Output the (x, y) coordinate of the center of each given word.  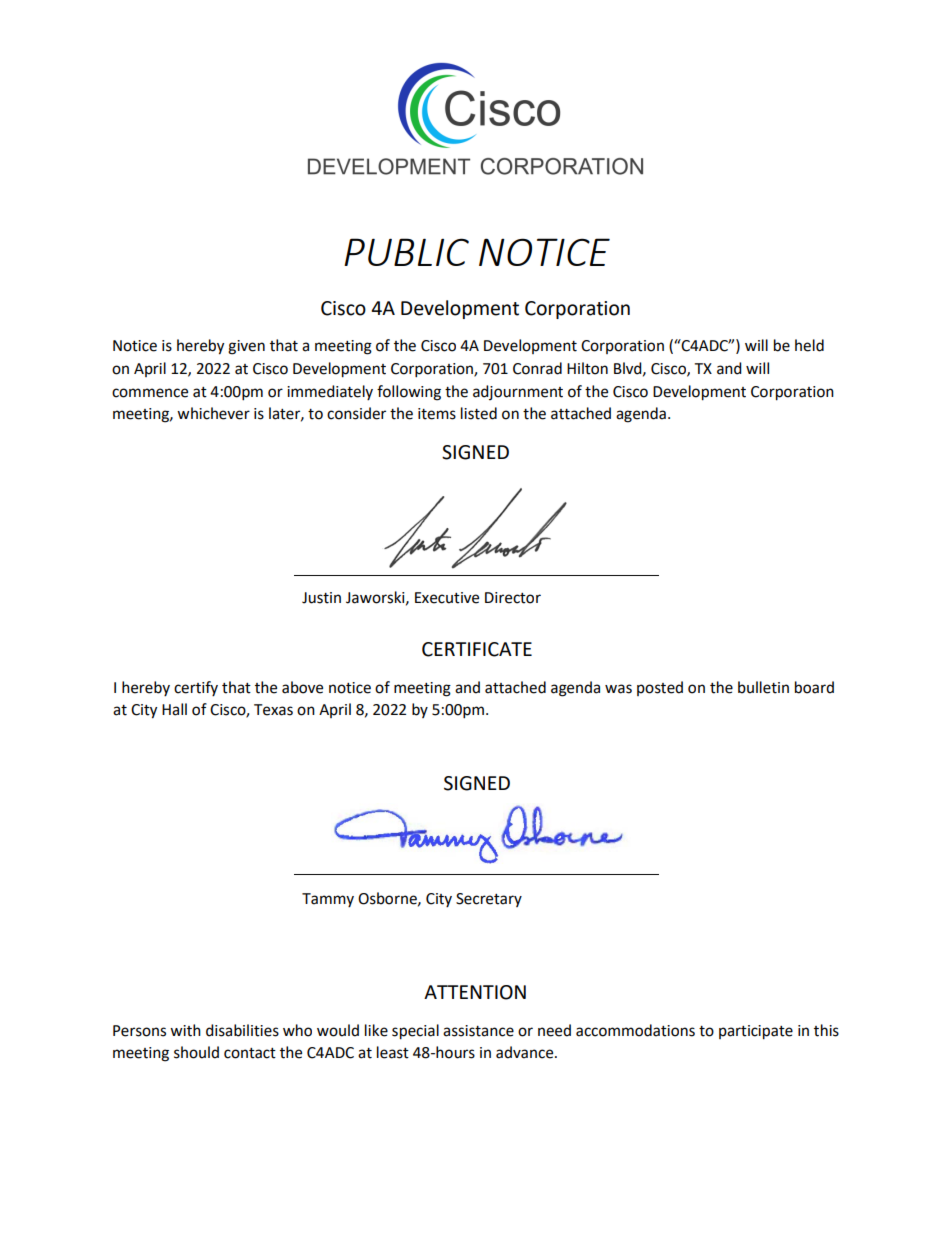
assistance (478, 1031)
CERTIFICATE (477, 649)
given (246, 347)
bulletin (763, 687)
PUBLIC (406, 252)
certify (196, 688)
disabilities (242, 1030)
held (809, 345)
